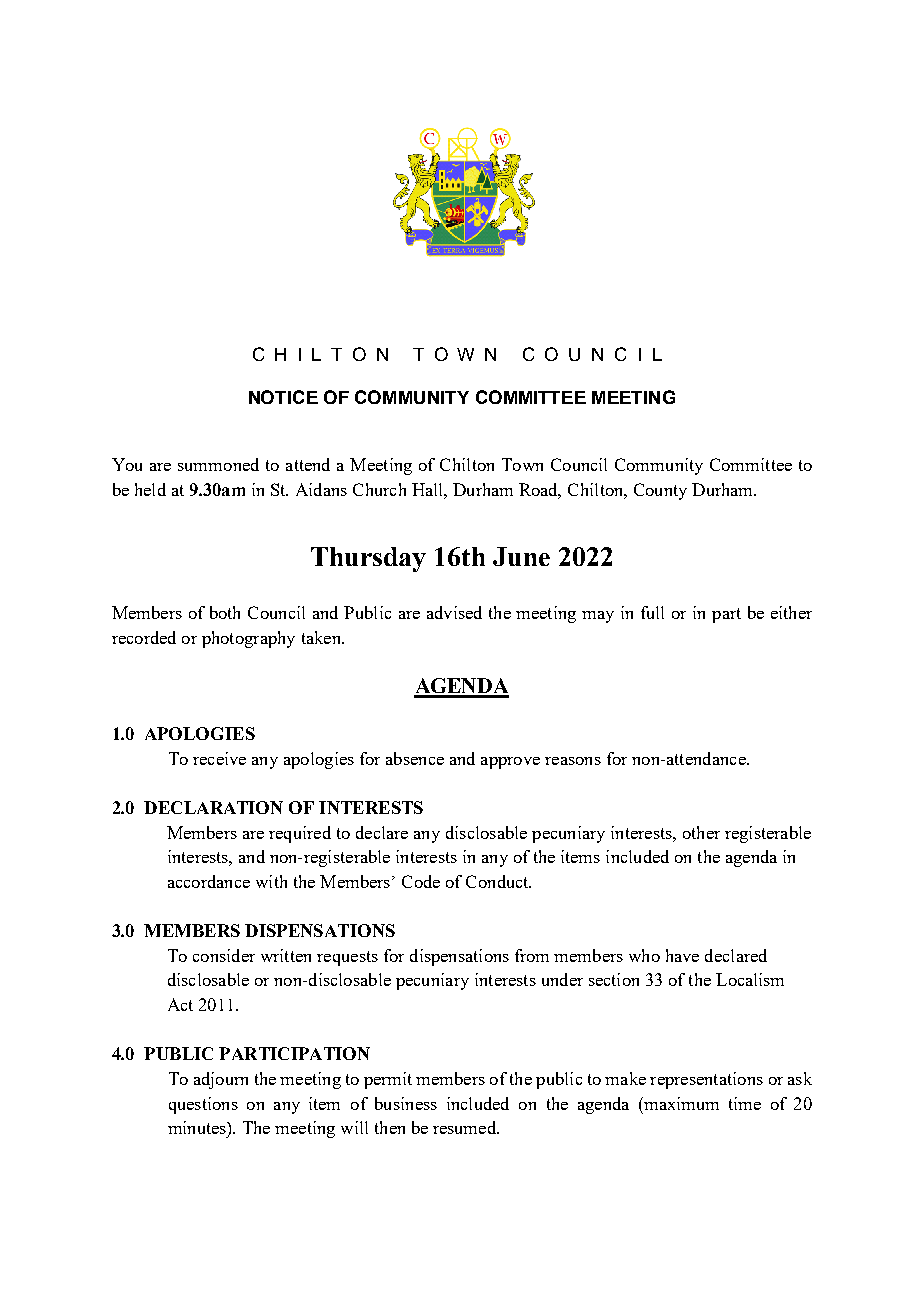 This screenshot has width=924, height=1308. Describe the element at coordinates (791, 612) in the screenshot. I see `either` at that location.
